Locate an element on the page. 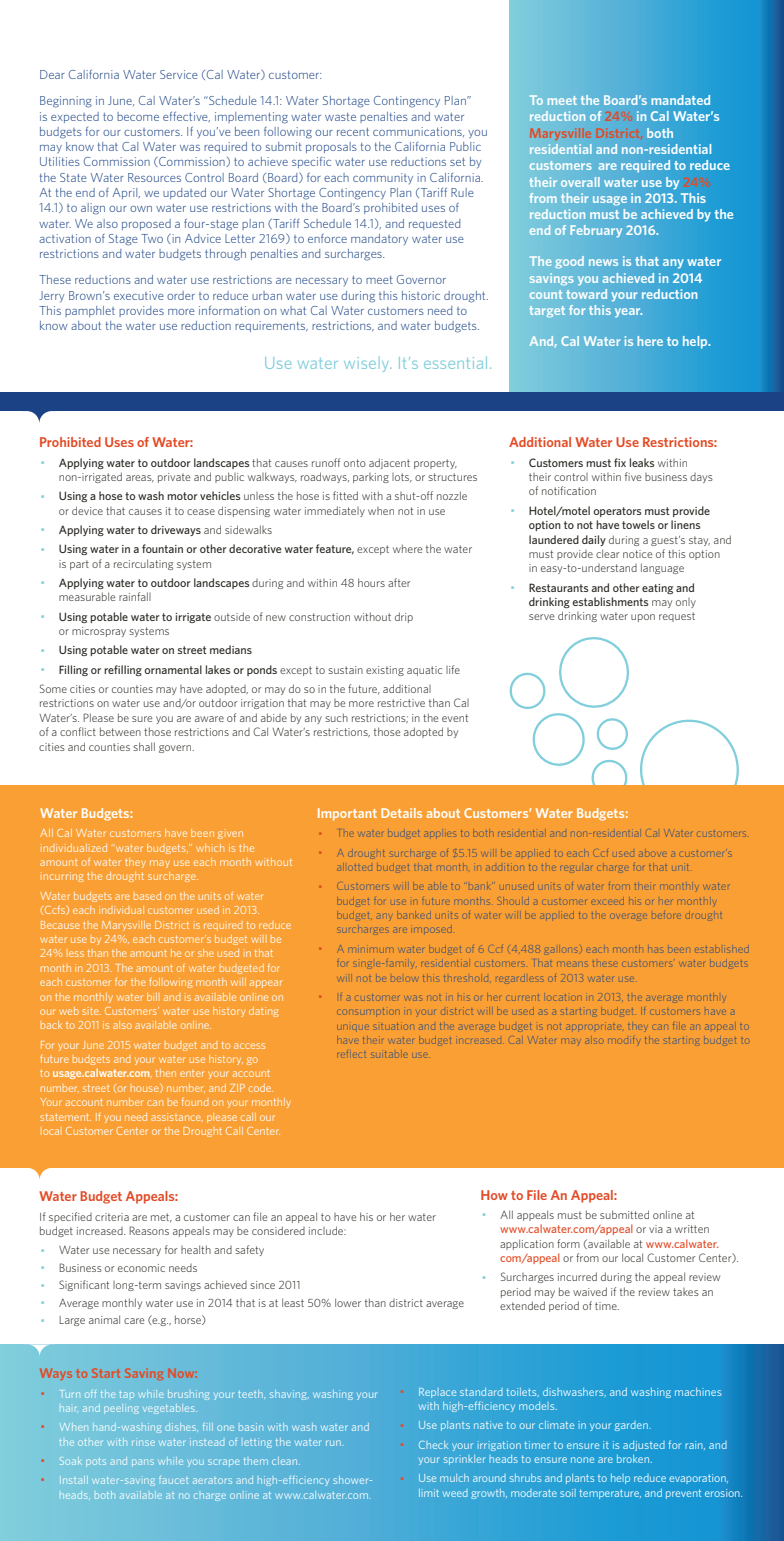 The height and width of the document is (1541, 784). rinse is located at coordinates (143, 1442).
